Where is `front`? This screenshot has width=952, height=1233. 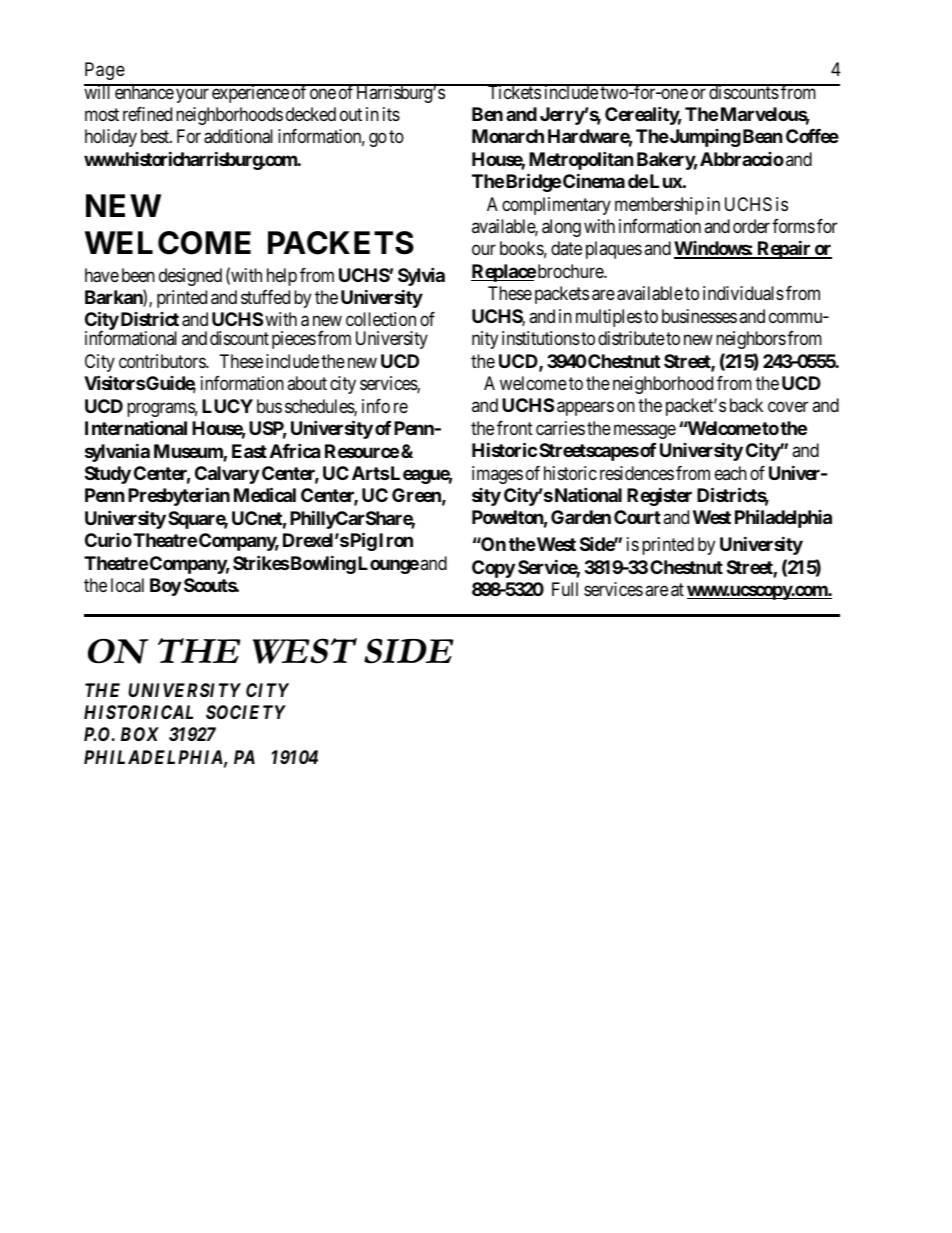
front is located at coordinates (515, 428).
